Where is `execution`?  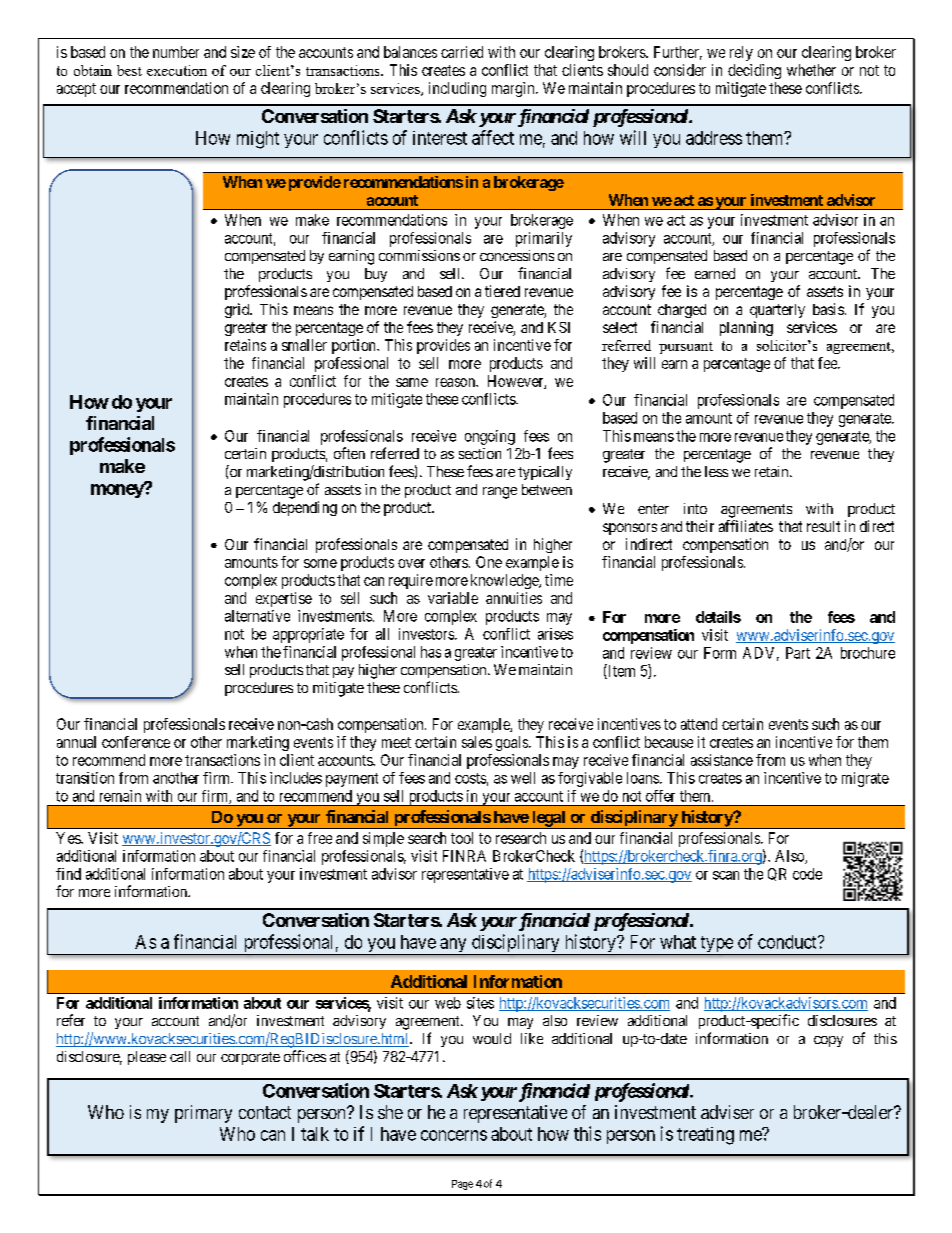
execution is located at coordinates (177, 70).
